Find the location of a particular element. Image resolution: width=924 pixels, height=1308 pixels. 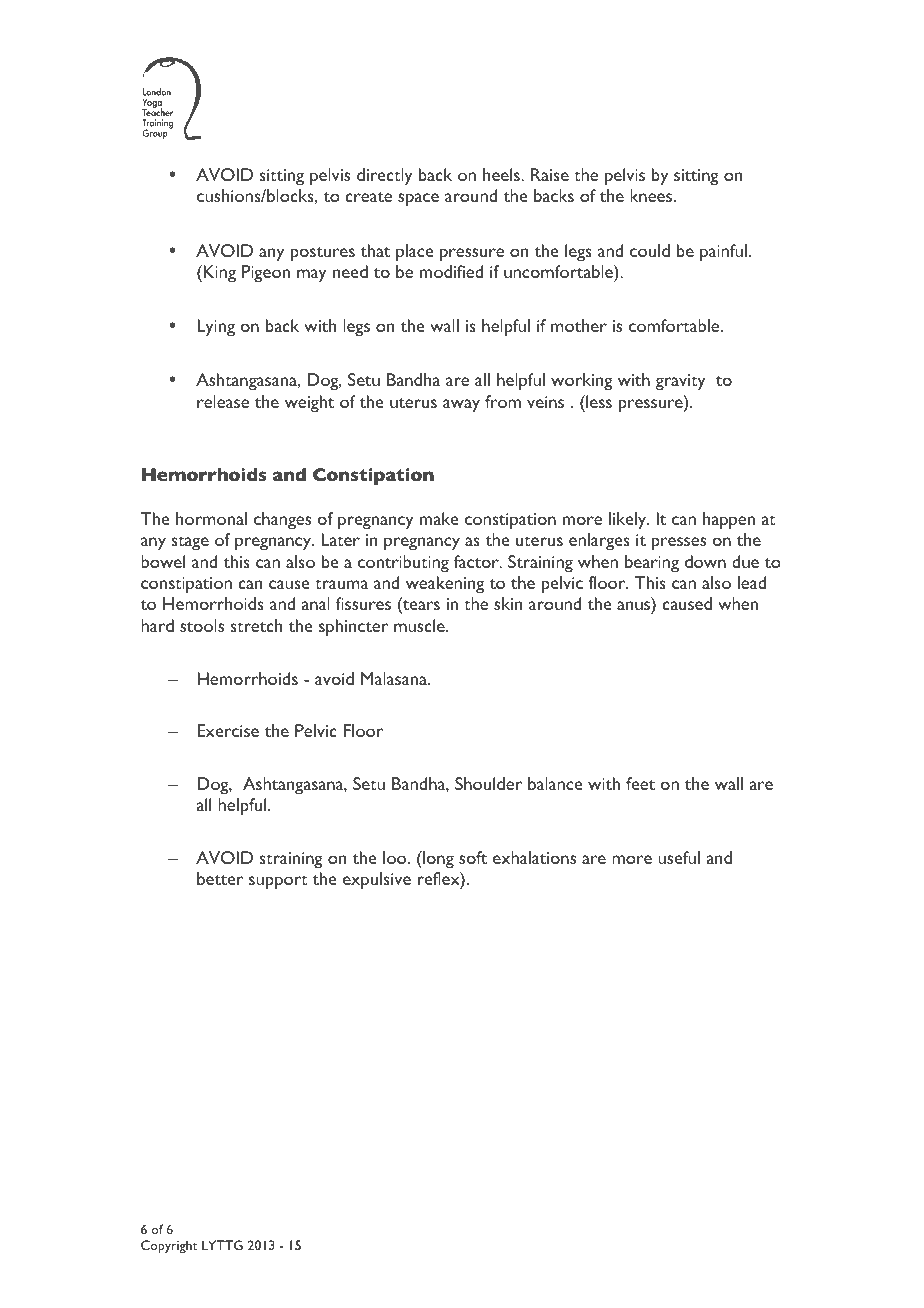

space is located at coordinates (418, 200).
